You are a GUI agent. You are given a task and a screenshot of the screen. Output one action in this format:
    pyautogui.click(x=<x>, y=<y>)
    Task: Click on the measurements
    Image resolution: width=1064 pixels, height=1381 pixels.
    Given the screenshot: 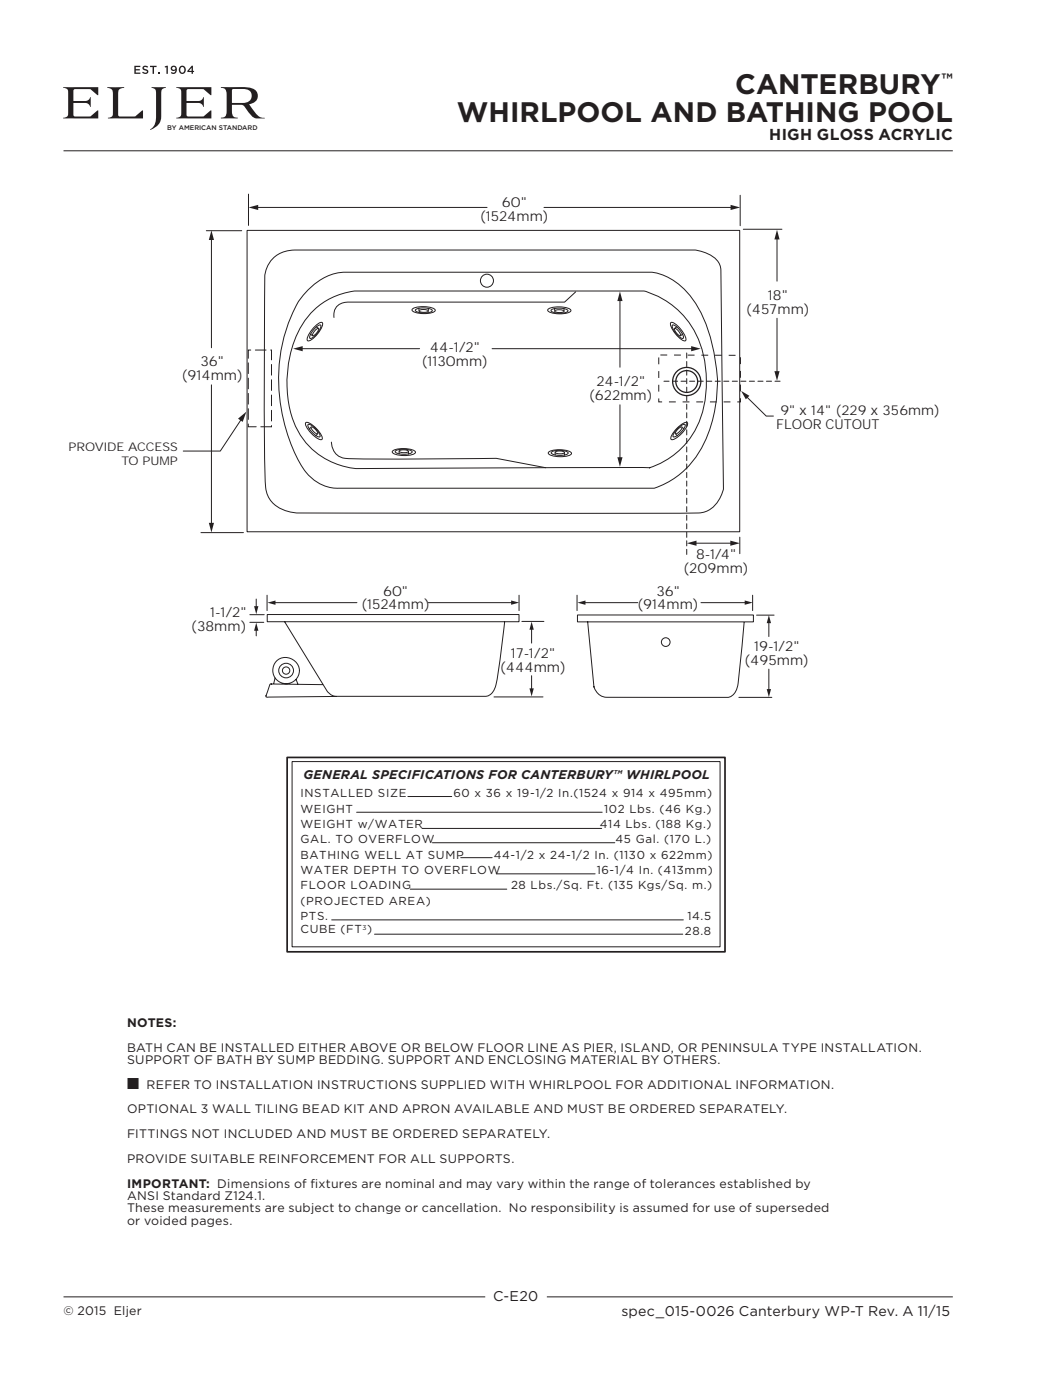 What is the action you would take?
    pyautogui.click(x=214, y=1207)
